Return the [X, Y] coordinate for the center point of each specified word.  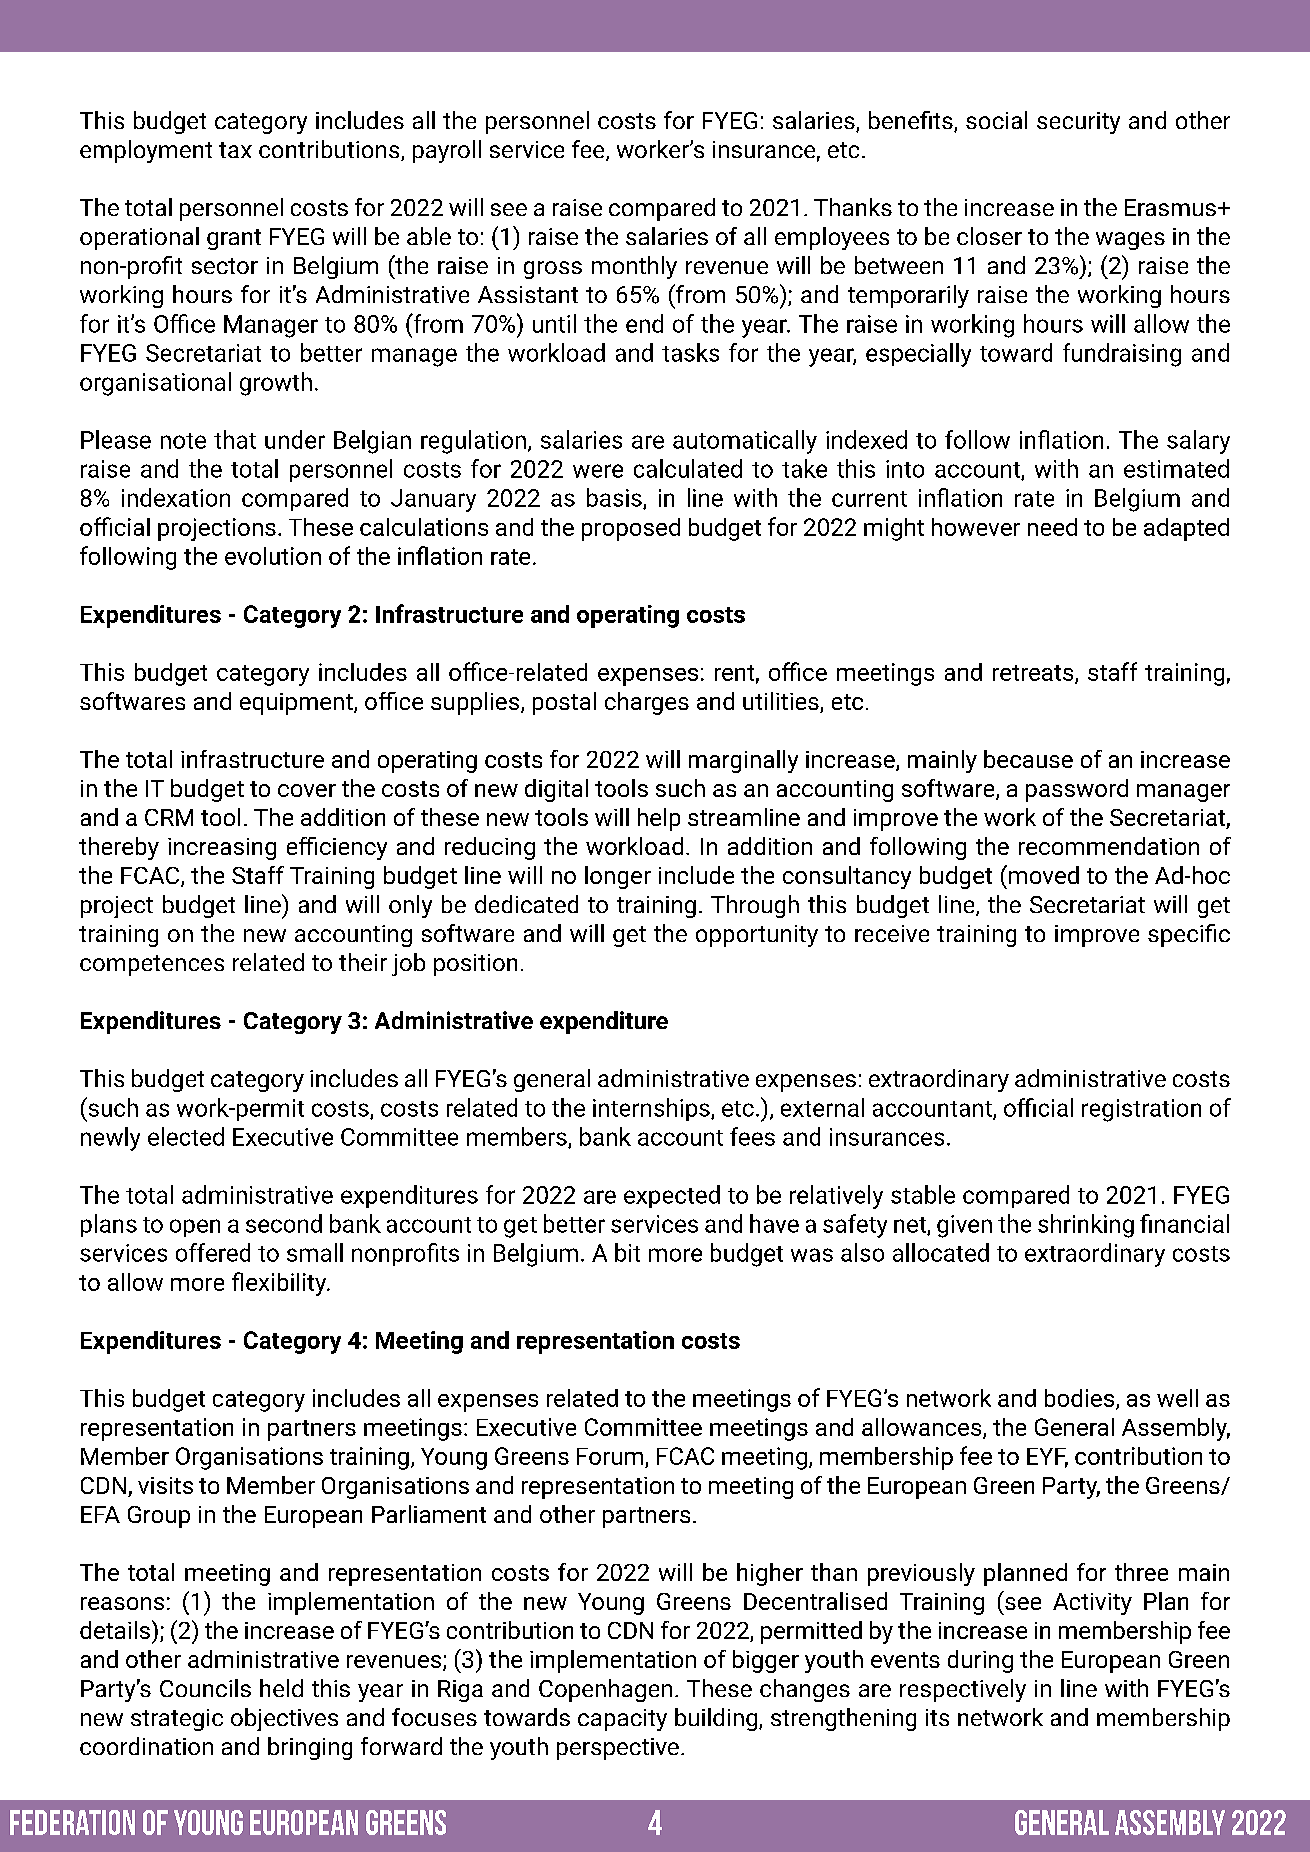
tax [235, 150]
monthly [634, 267]
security [1078, 123]
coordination [146, 1746]
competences [152, 965]
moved [1044, 875]
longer [618, 877]
